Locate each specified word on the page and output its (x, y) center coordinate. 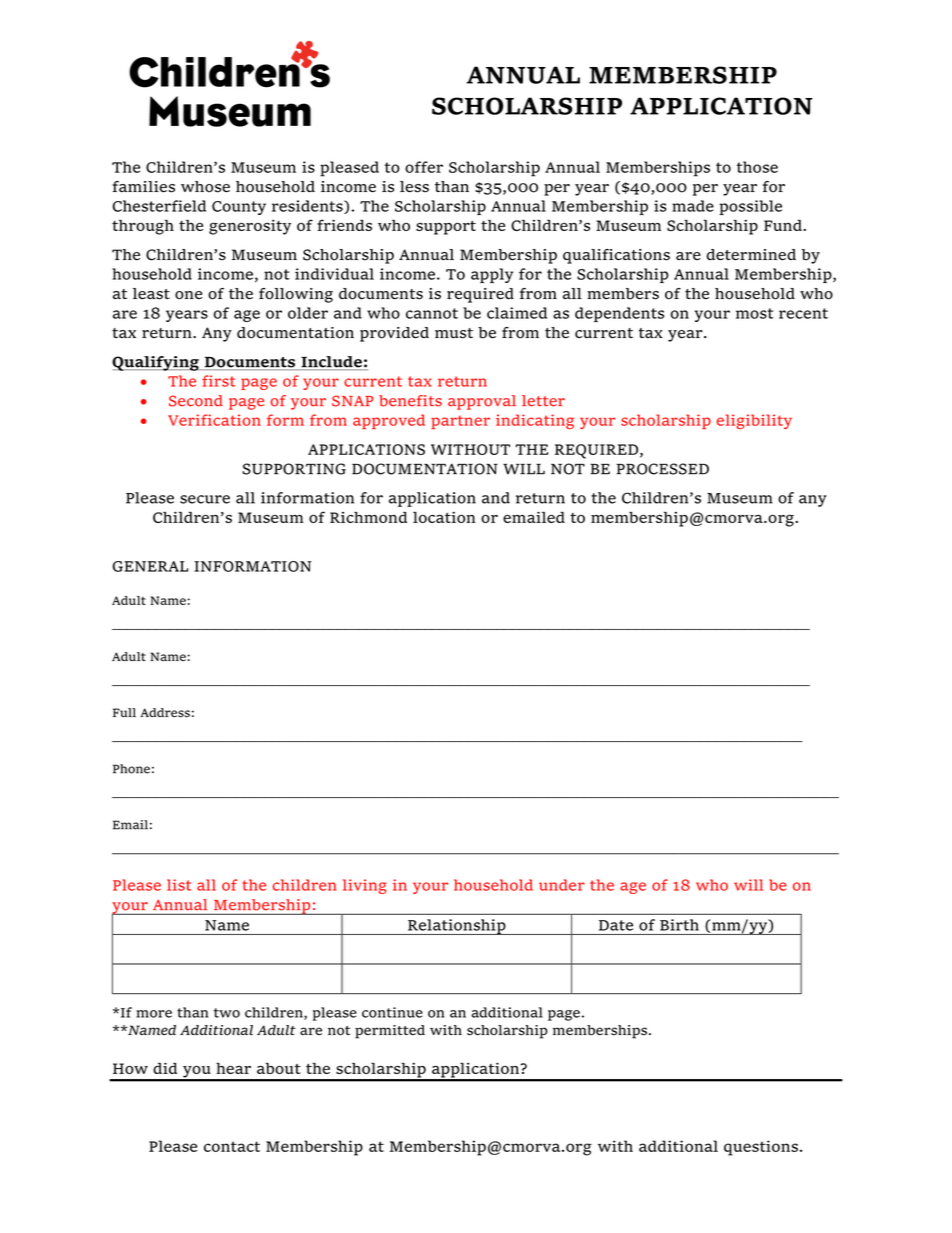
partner (460, 422)
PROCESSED (662, 469)
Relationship (457, 927)
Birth (679, 925)
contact (232, 1146)
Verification (214, 420)
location (444, 517)
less (414, 187)
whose (205, 187)
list (179, 885)
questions (761, 1148)
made (693, 206)
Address (165, 713)
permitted (390, 1032)
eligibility (754, 421)
